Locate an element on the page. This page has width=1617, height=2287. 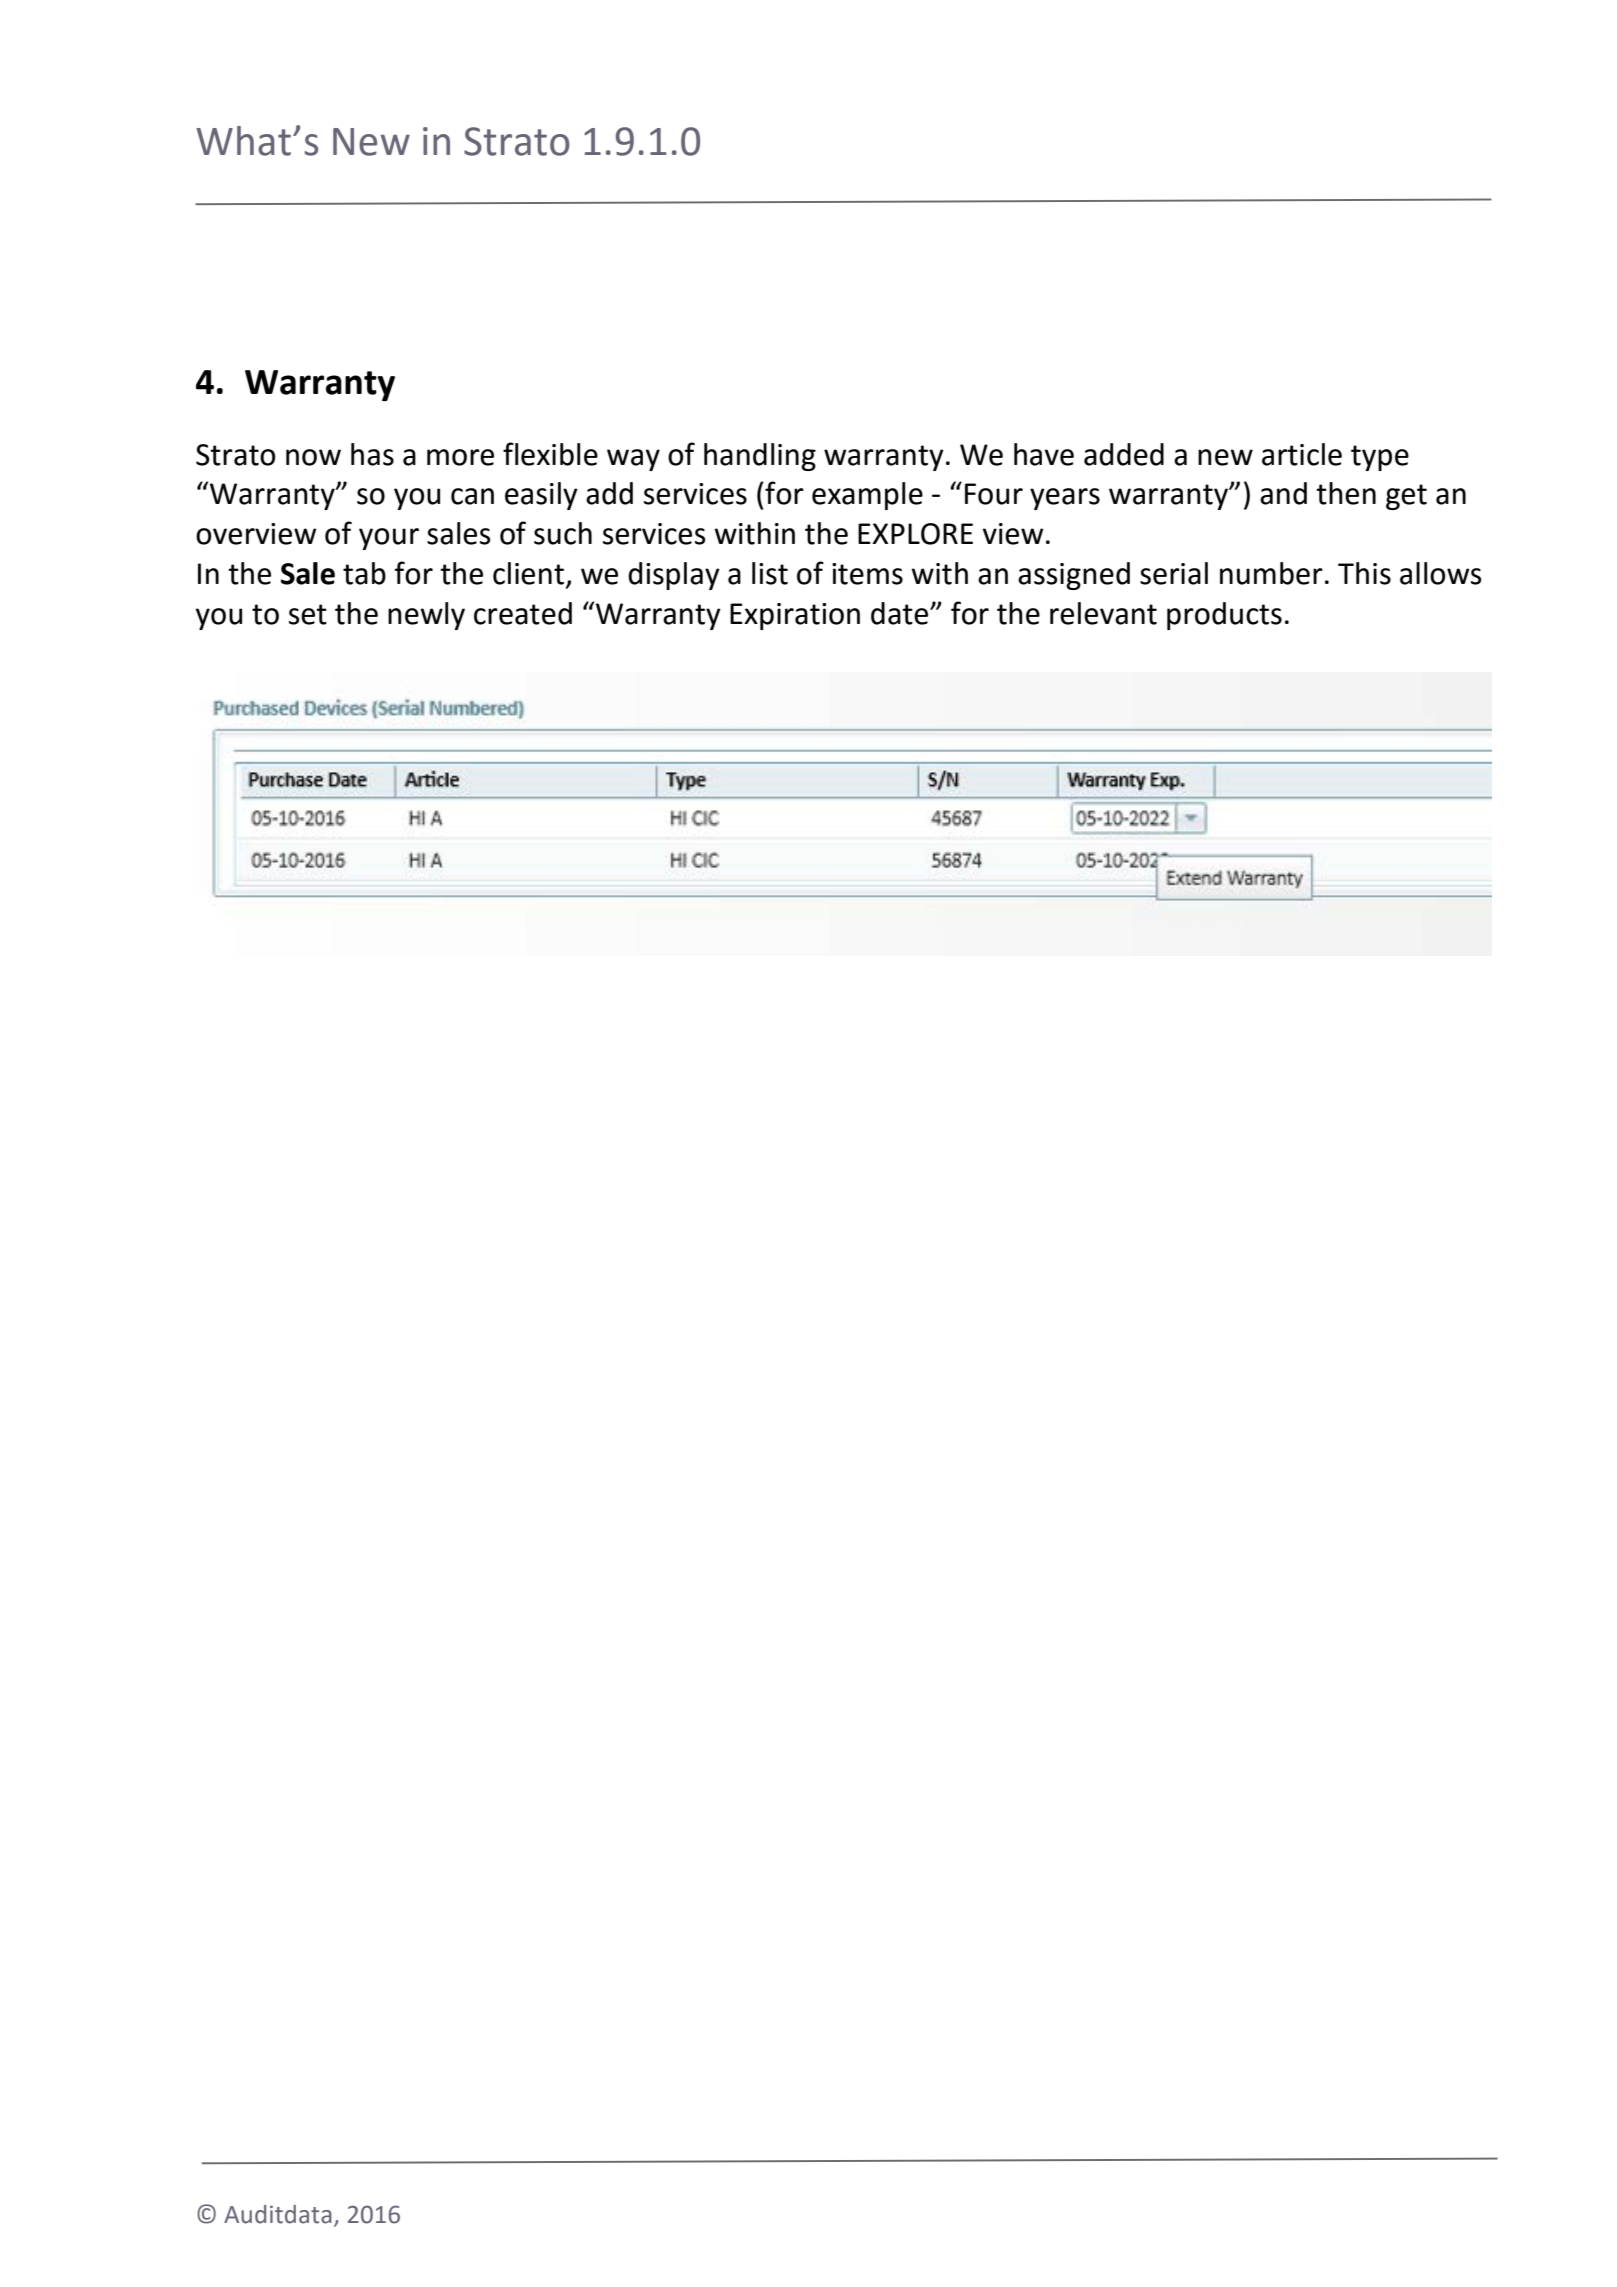
example is located at coordinates (867, 496).
